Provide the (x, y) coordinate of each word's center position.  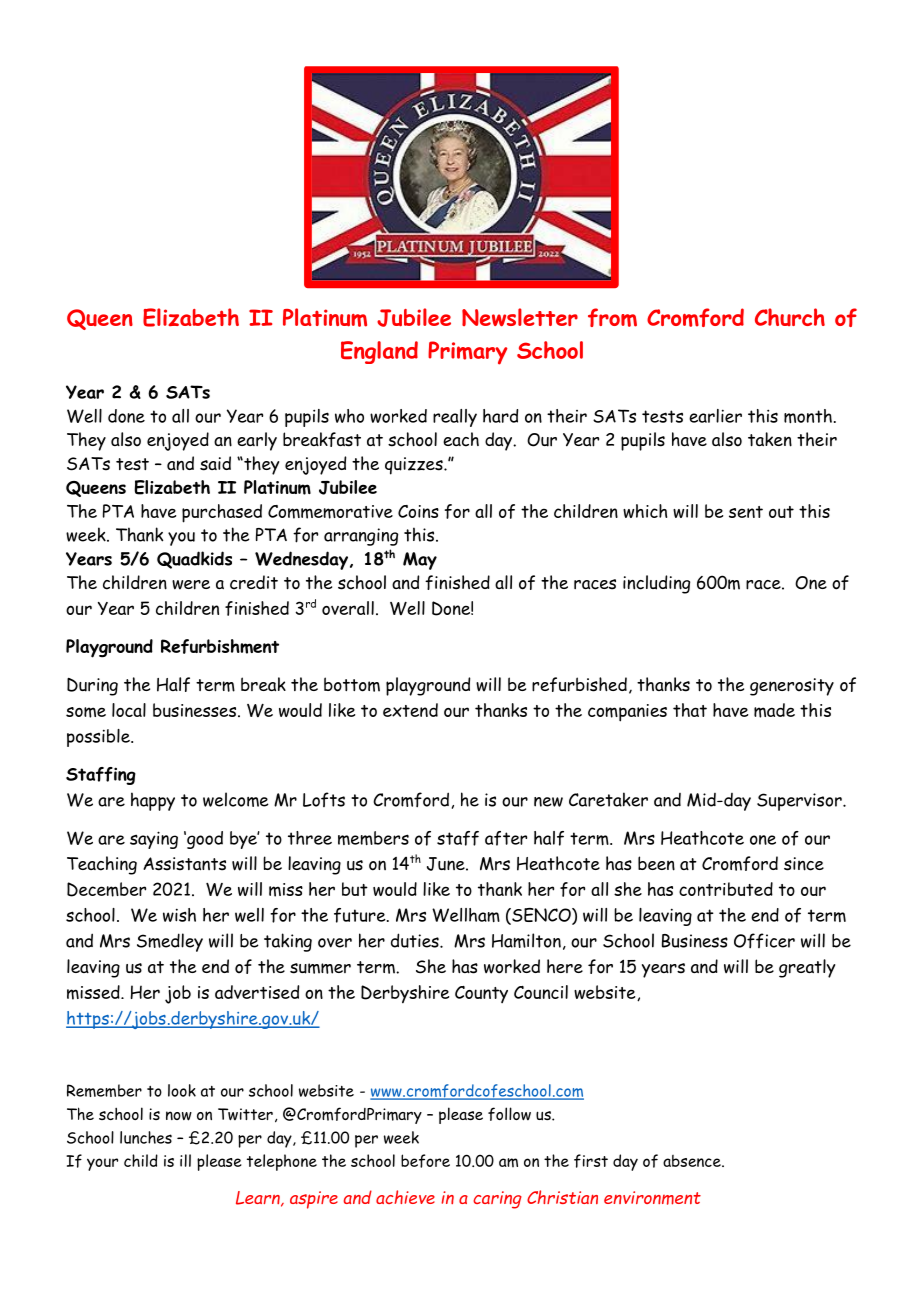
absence (693, 1161)
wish (179, 915)
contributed (726, 889)
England (379, 352)
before (425, 1161)
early (257, 441)
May (420, 561)
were (191, 585)
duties (416, 940)
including (656, 584)
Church (790, 317)
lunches (146, 1137)
